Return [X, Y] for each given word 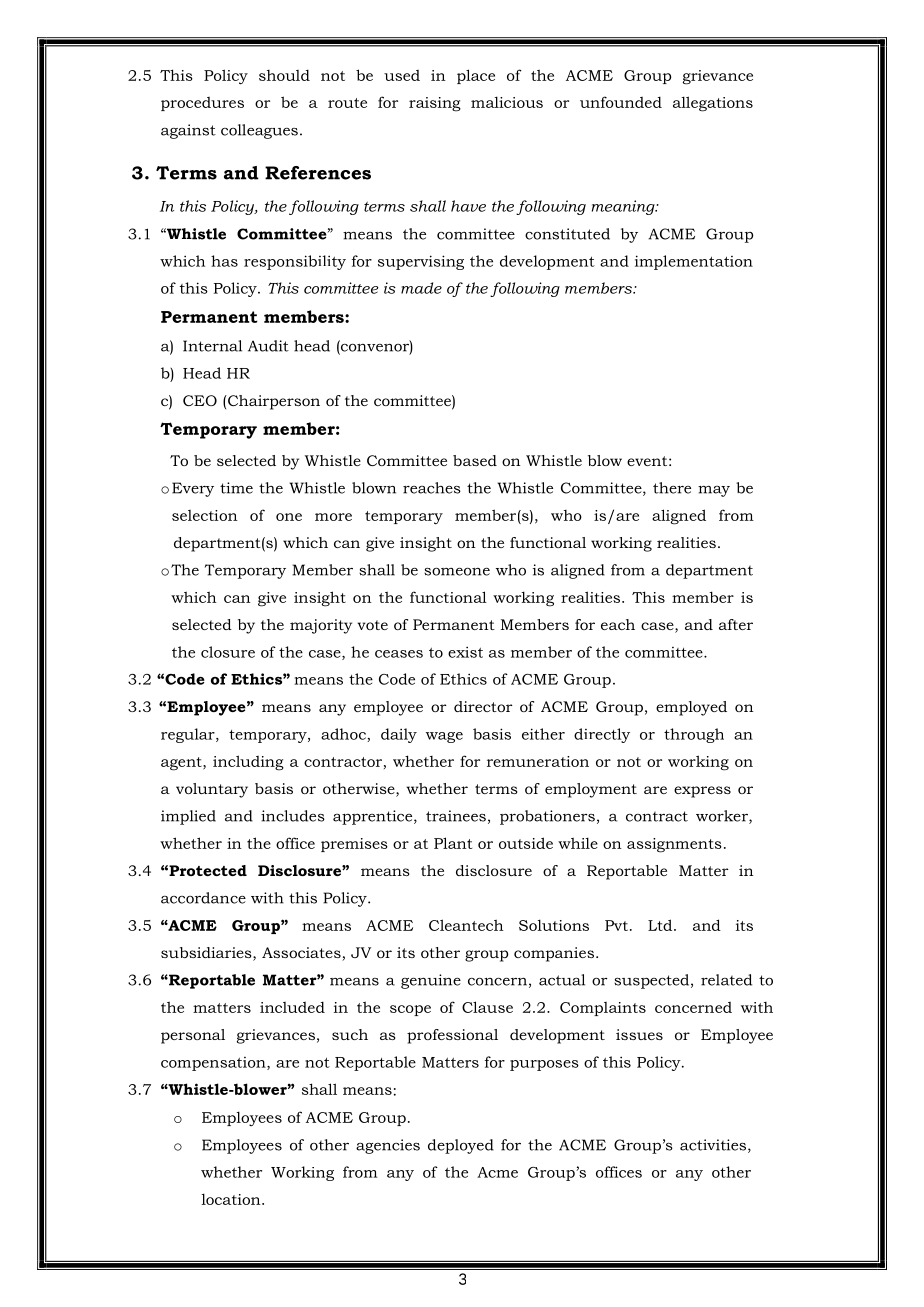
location [232, 1199]
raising [435, 104]
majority [321, 626]
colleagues [259, 131]
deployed [461, 1146]
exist [465, 652]
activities [714, 1146]
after [736, 624]
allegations [713, 104]
